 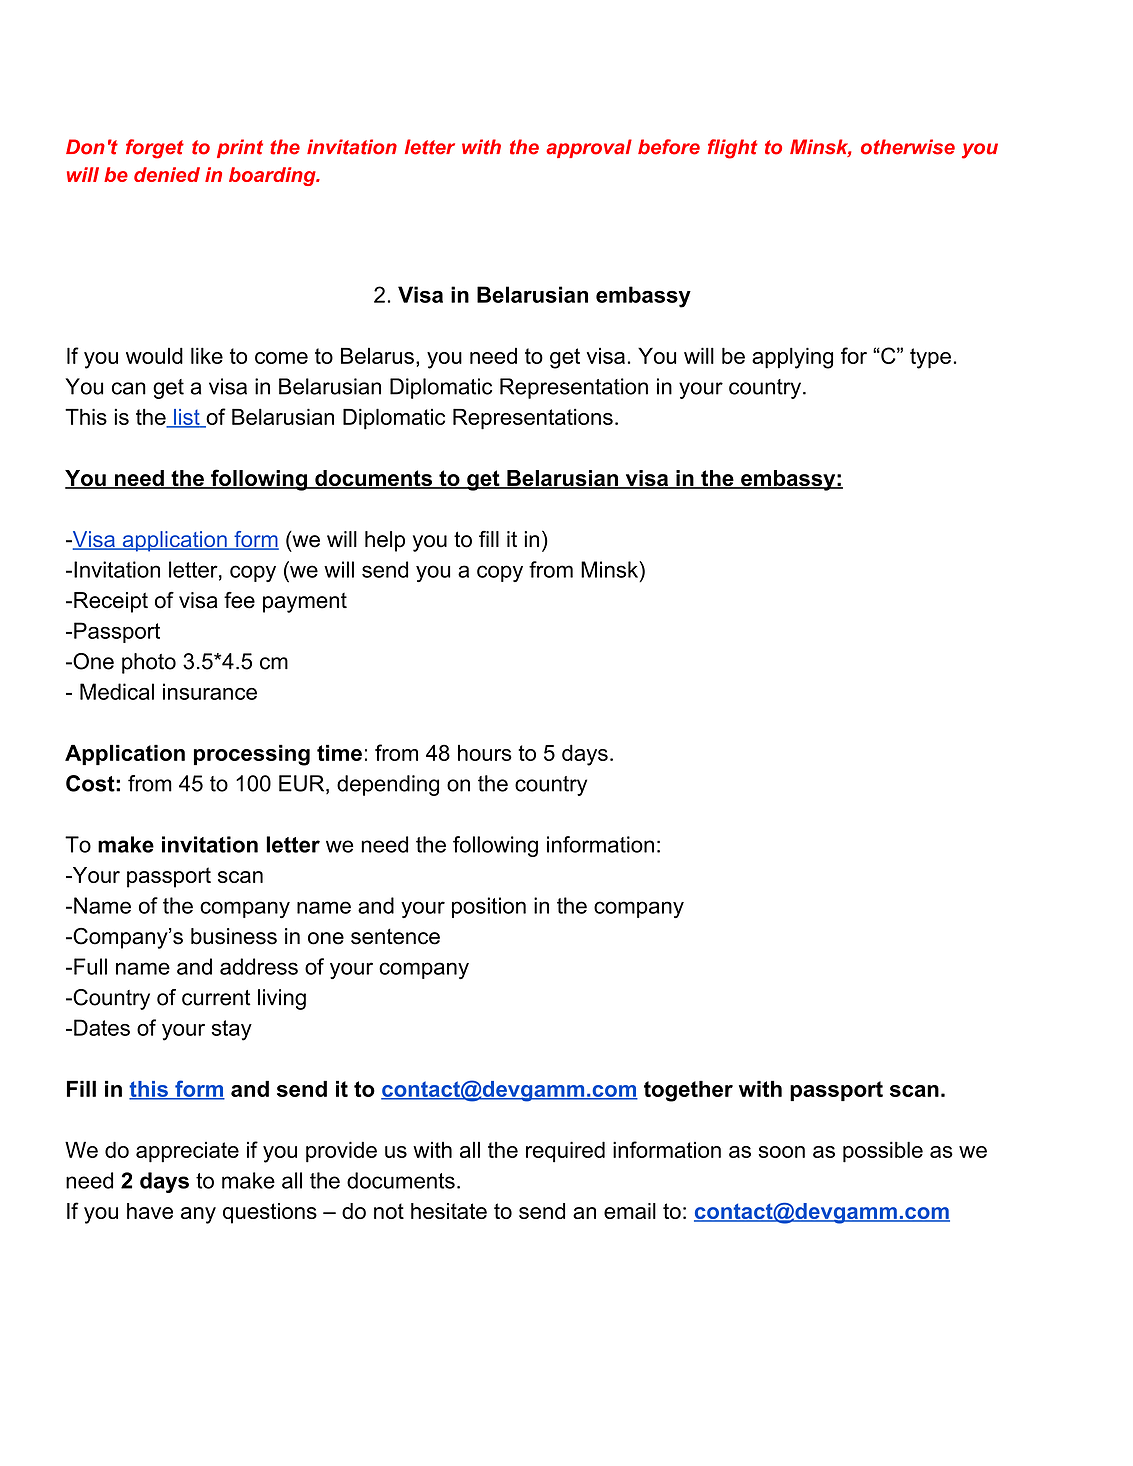 I want to click on denied, so click(x=167, y=174).
